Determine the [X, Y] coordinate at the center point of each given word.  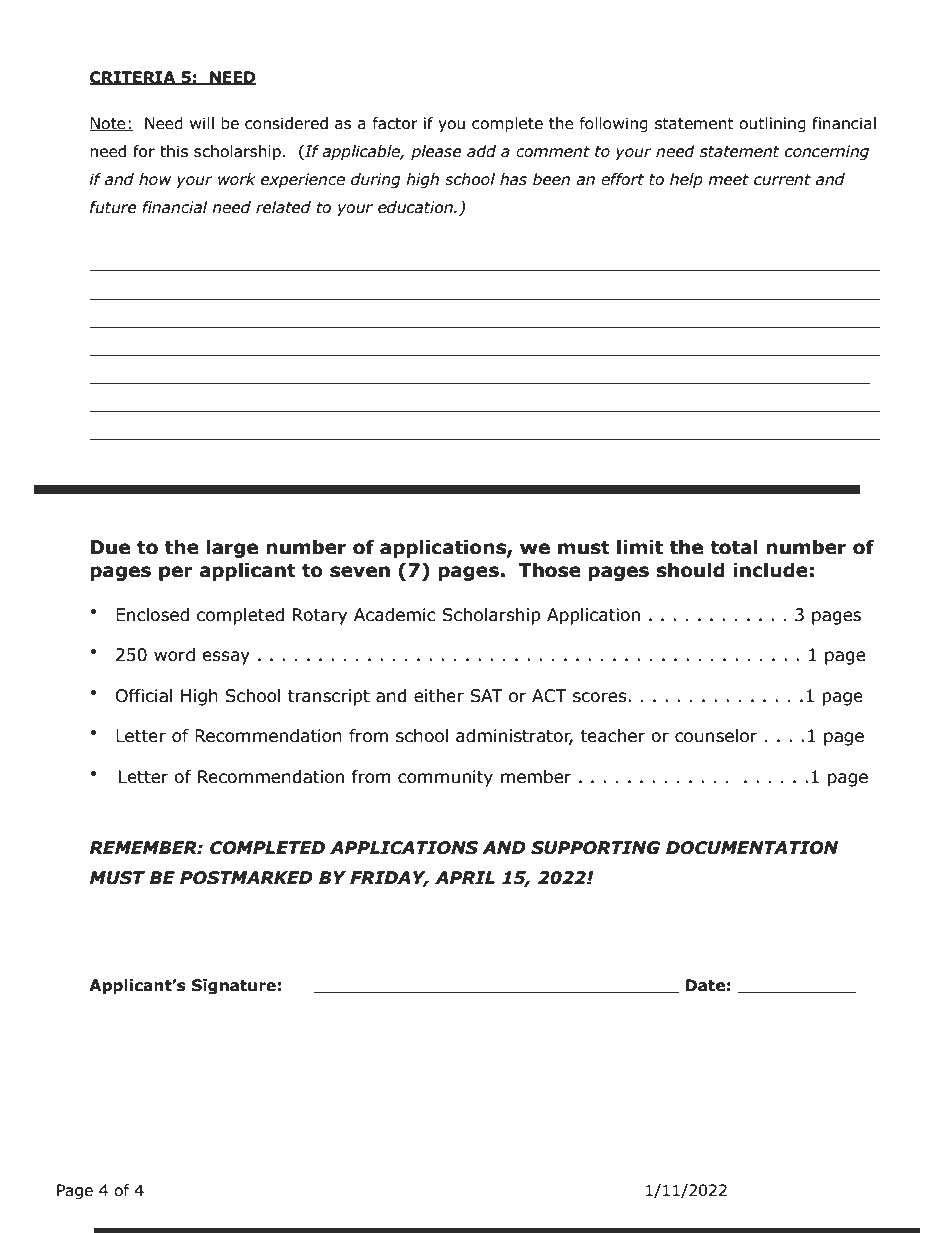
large [232, 548]
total [734, 547]
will [202, 123]
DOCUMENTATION [752, 848]
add [481, 151]
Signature [234, 986]
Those [550, 570]
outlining [772, 124]
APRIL [465, 877]
